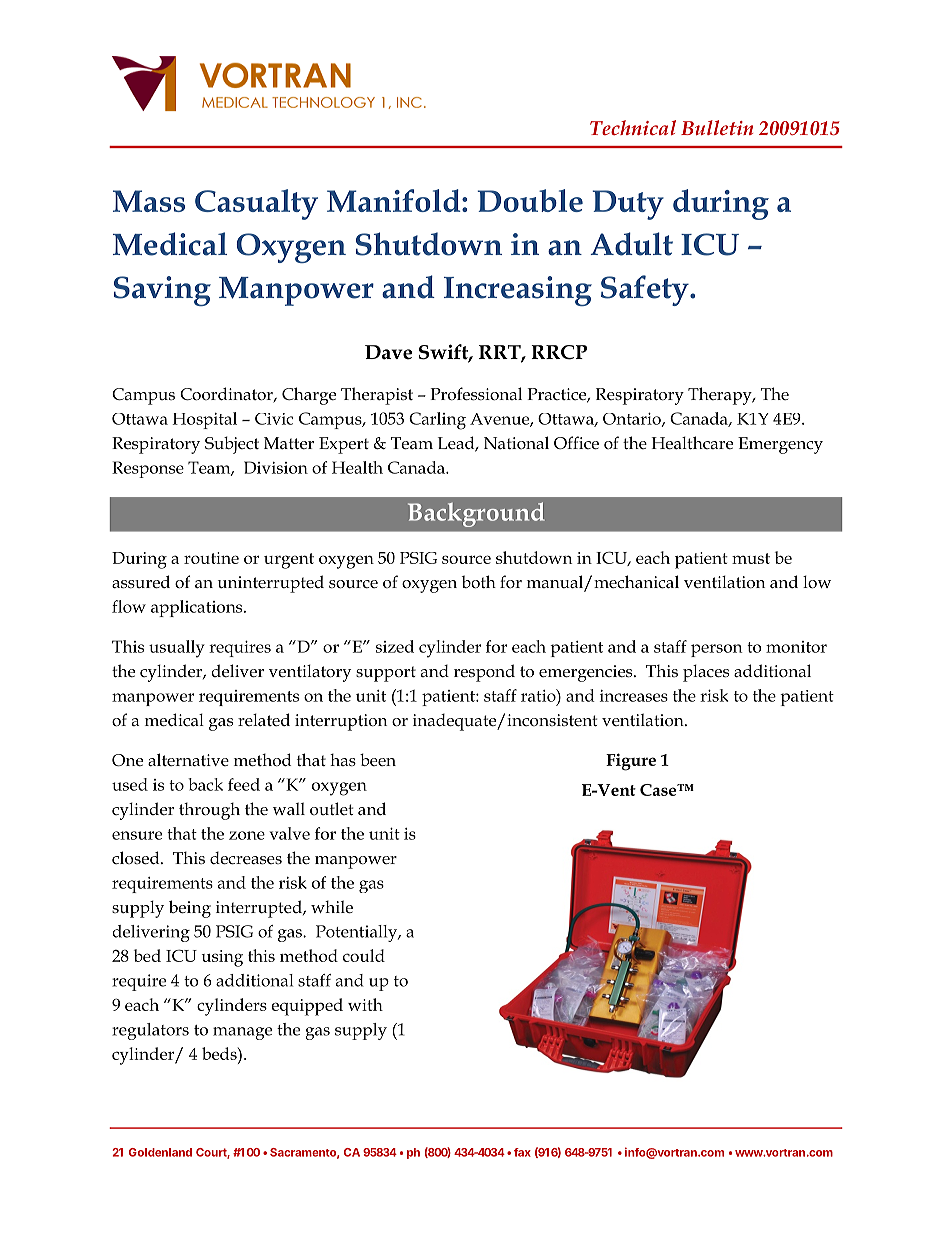 This document has width=952, height=1233. What do you see at coordinates (484, 673) in the document?
I see `respond` at bounding box center [484, 673].
